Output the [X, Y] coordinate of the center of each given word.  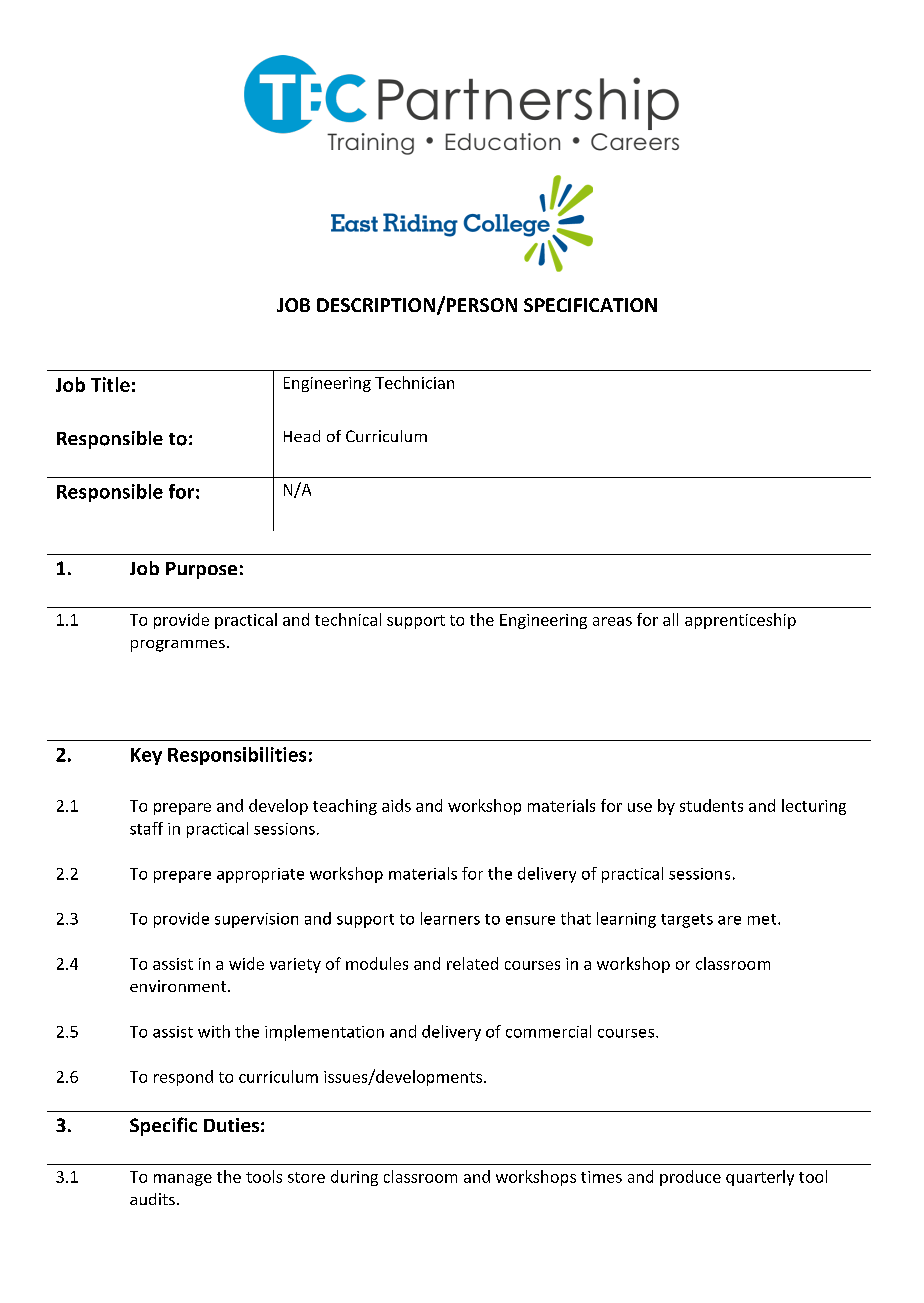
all [670, 619]
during [354, 1178]
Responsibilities [237, 756]
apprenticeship [740, 621]
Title [110, 384]
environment [179, 986]
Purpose [201, 570]
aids [396, 805]
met [763, 919]
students [711, 805]
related [472, 963]
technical [348, 619]
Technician [414, 382]
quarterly [760, 1178]
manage [183, 1180]
